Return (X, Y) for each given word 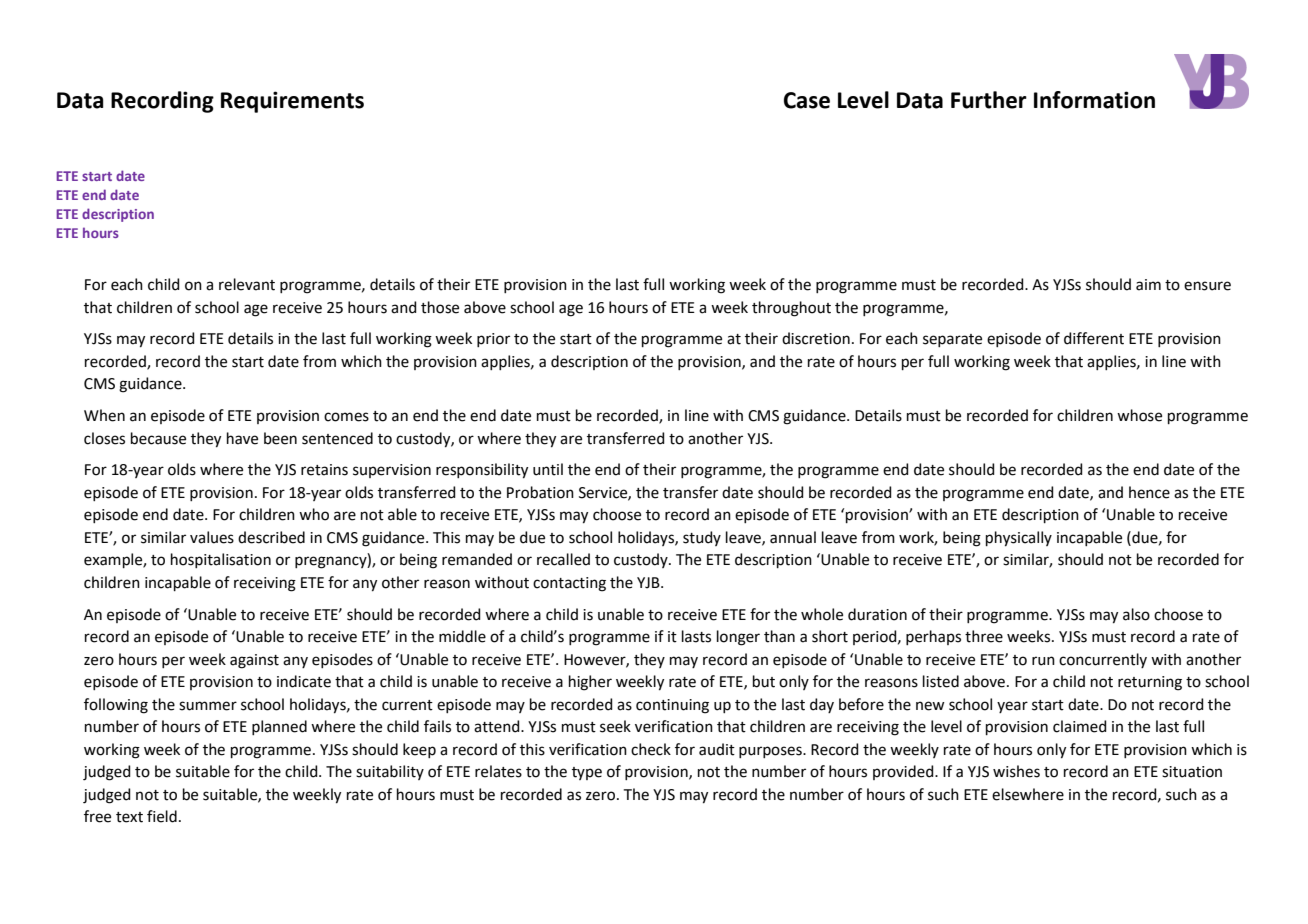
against (254, 661)
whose (1139, 415)
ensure (1207, 286)
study (702, 538)
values (212, 537)
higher (590, 683)
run (1043, 661)
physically (1019, 539)
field (162, 816)
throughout (791, 309)
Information (1094, 100)
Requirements (292, 102)
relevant (247, 284)
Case (807, 100)
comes (346, 417)
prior (493, 340)
